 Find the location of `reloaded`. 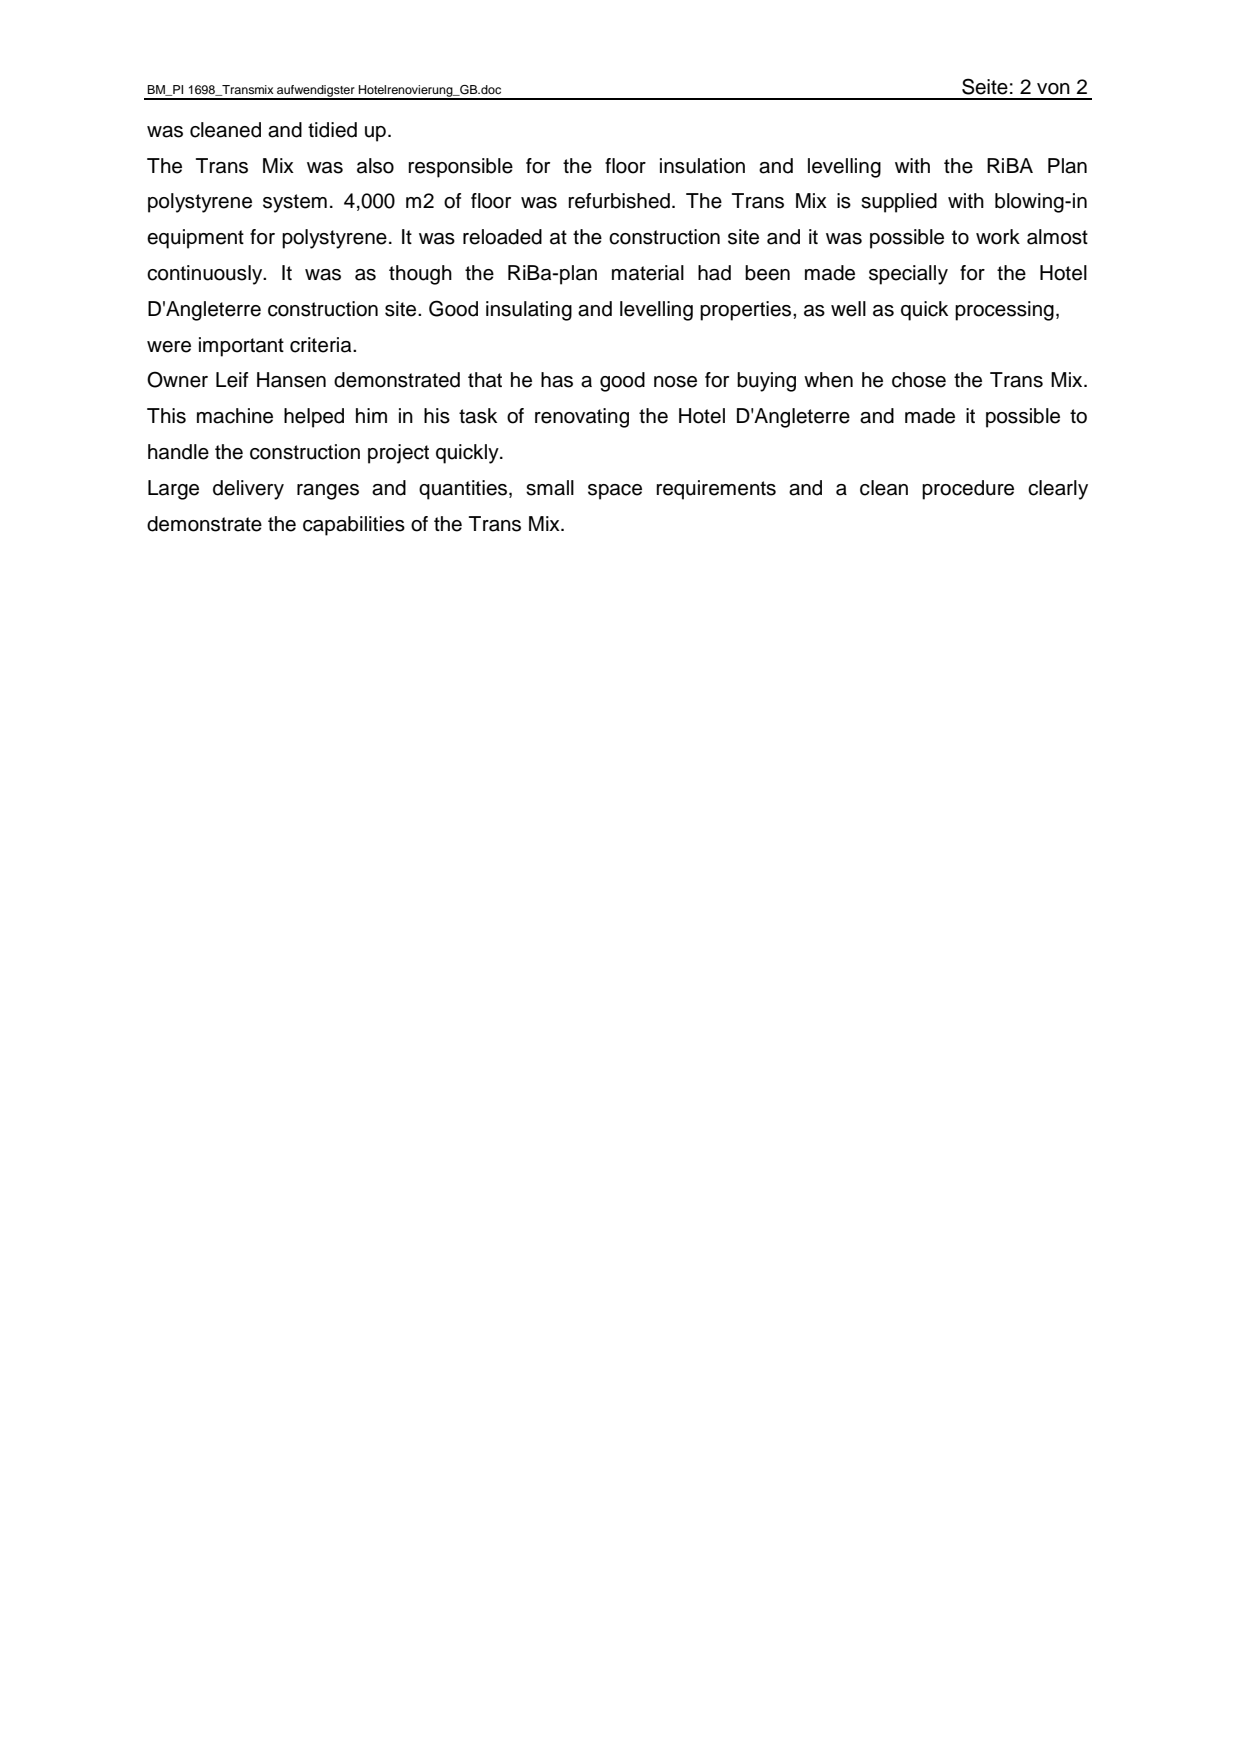

reloaded is located at coordinates (502, 237).
